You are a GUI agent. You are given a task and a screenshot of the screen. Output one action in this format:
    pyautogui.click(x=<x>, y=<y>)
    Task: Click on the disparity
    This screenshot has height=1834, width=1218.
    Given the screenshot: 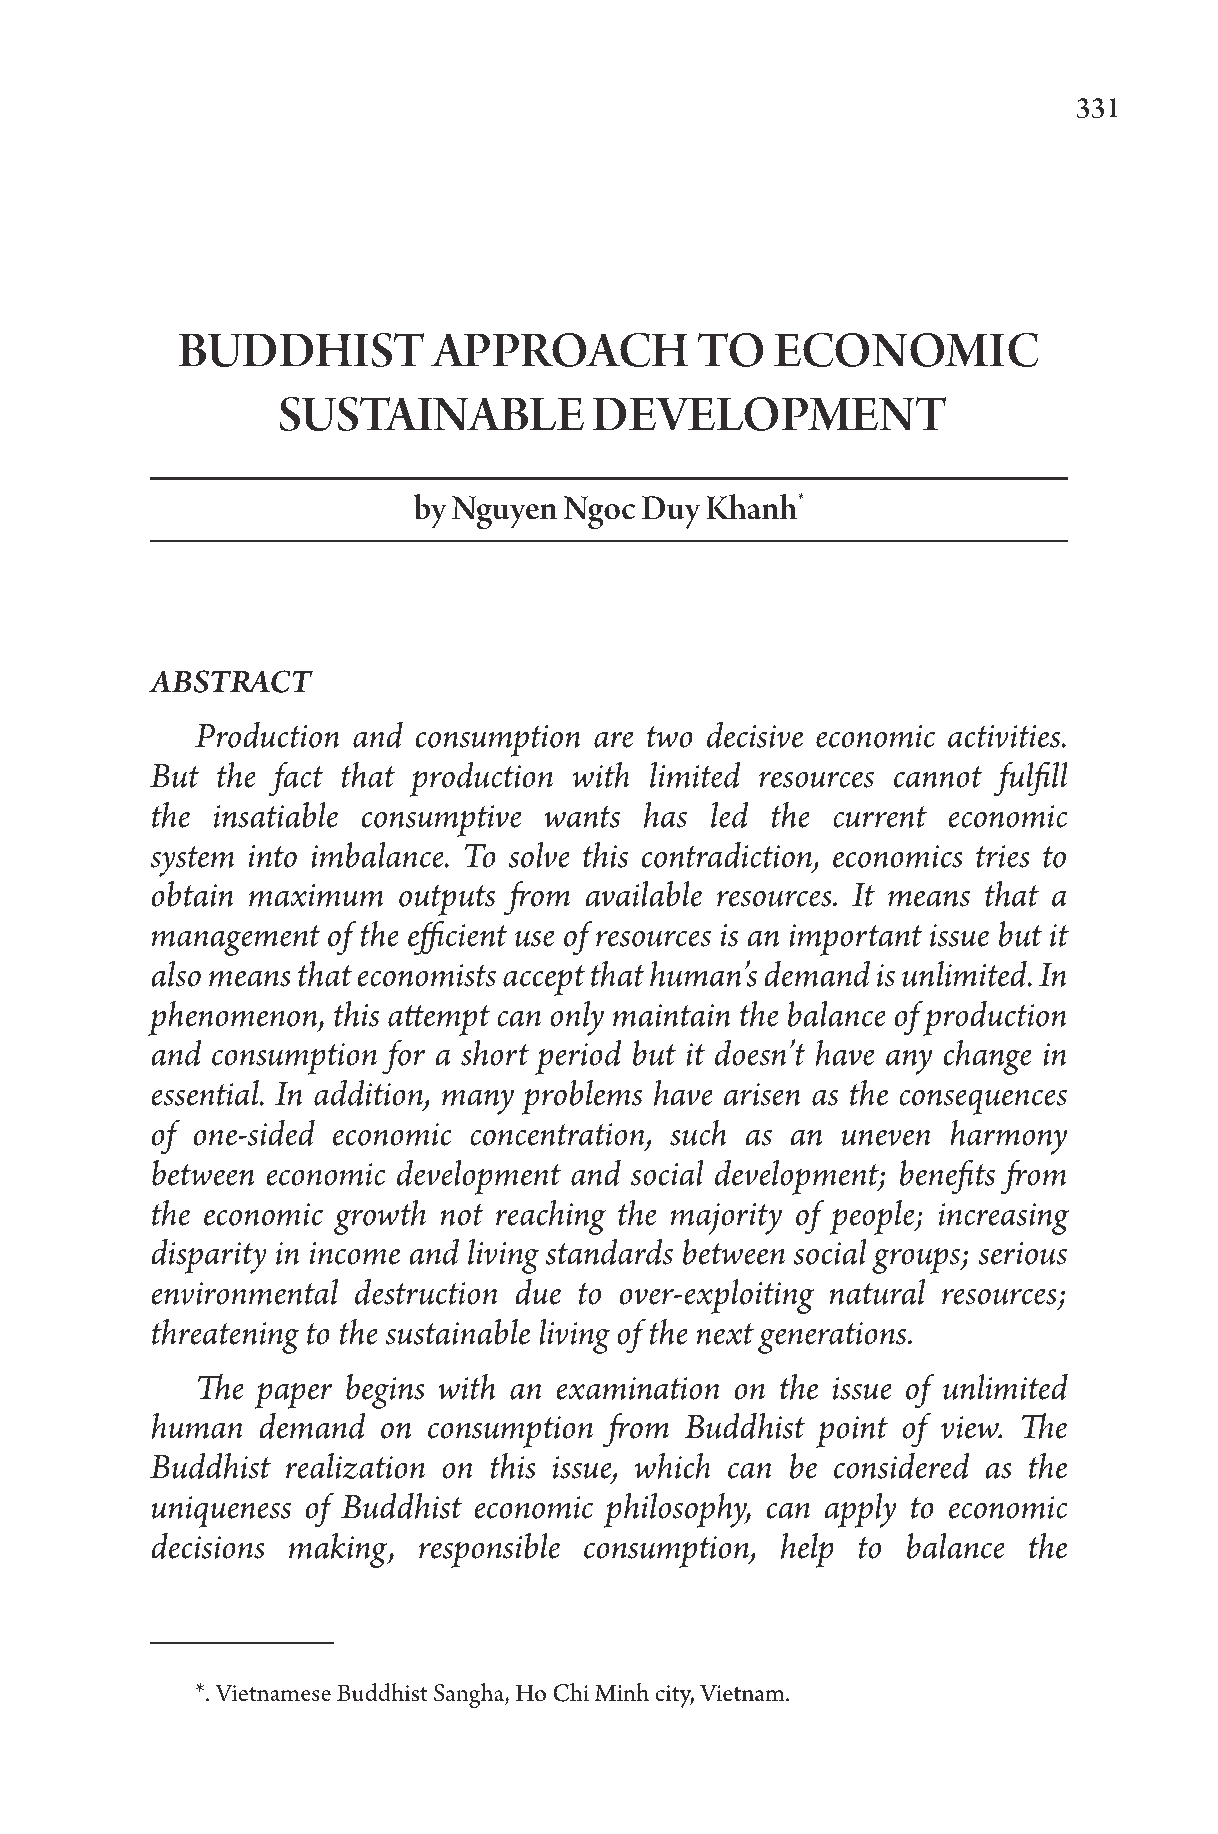 What is the action you would take?
    pyautogui.click(x=209, y=1256)
